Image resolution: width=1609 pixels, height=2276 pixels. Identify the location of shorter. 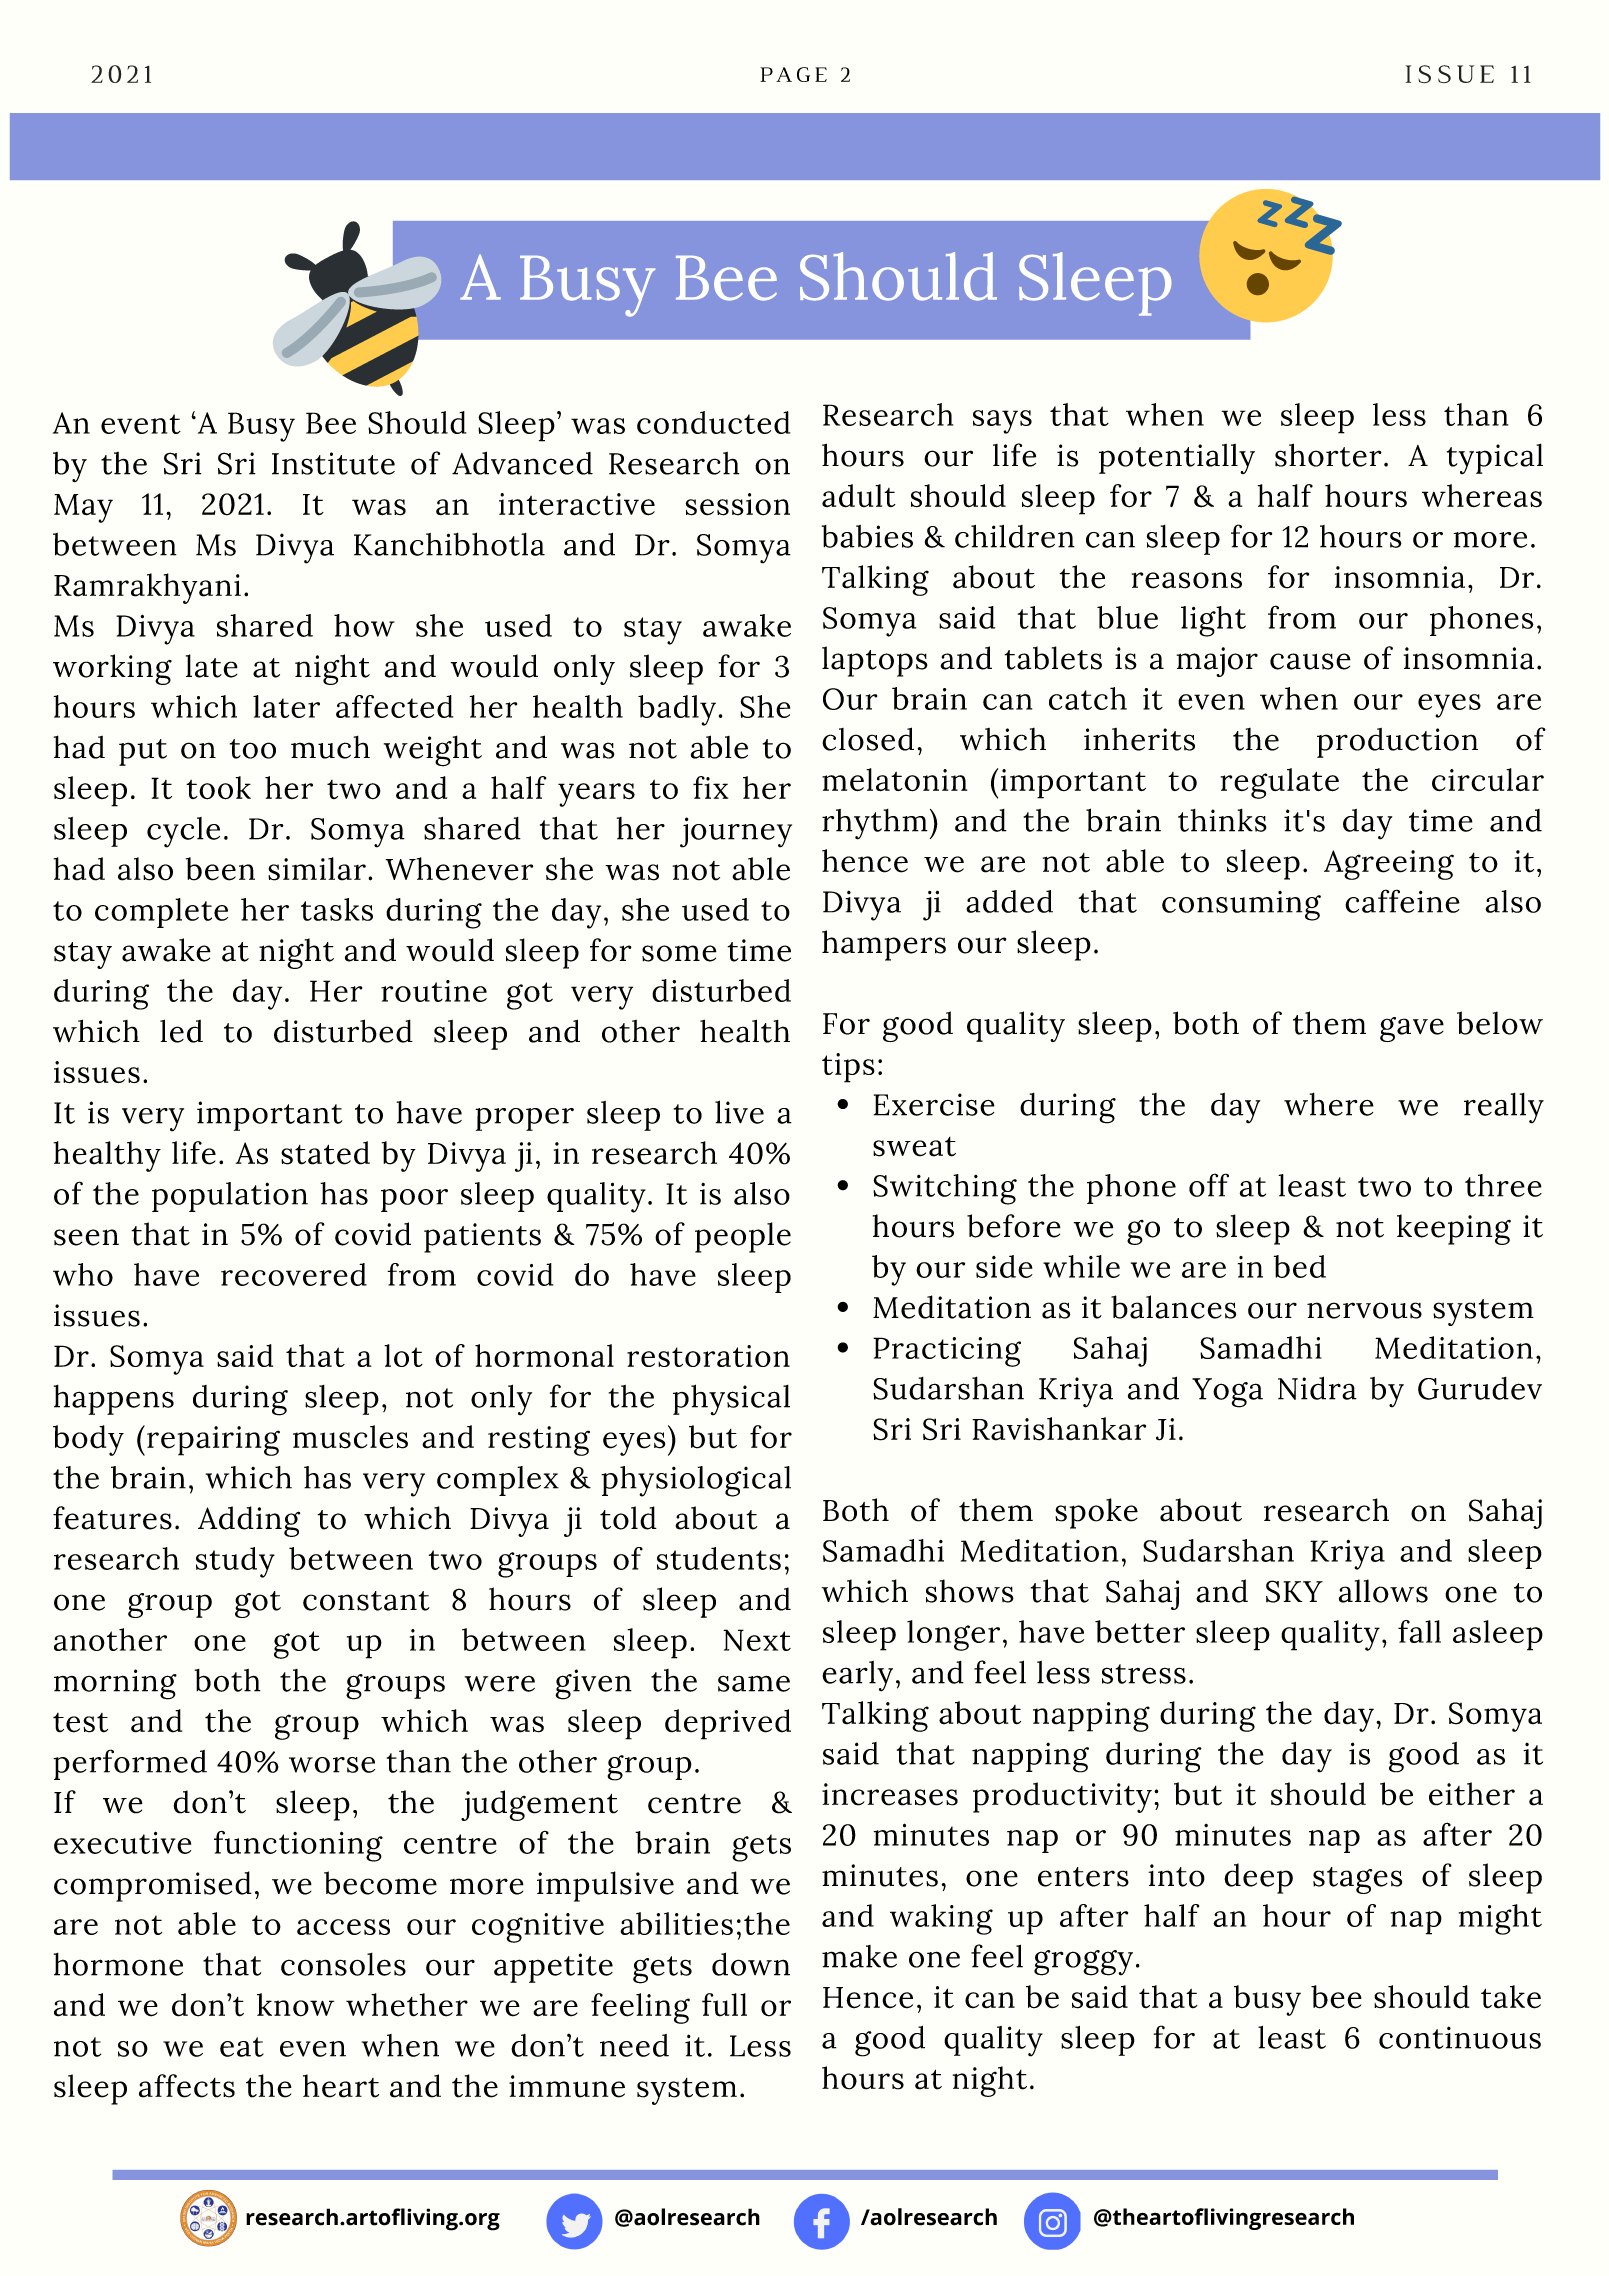
(1328, 455).
